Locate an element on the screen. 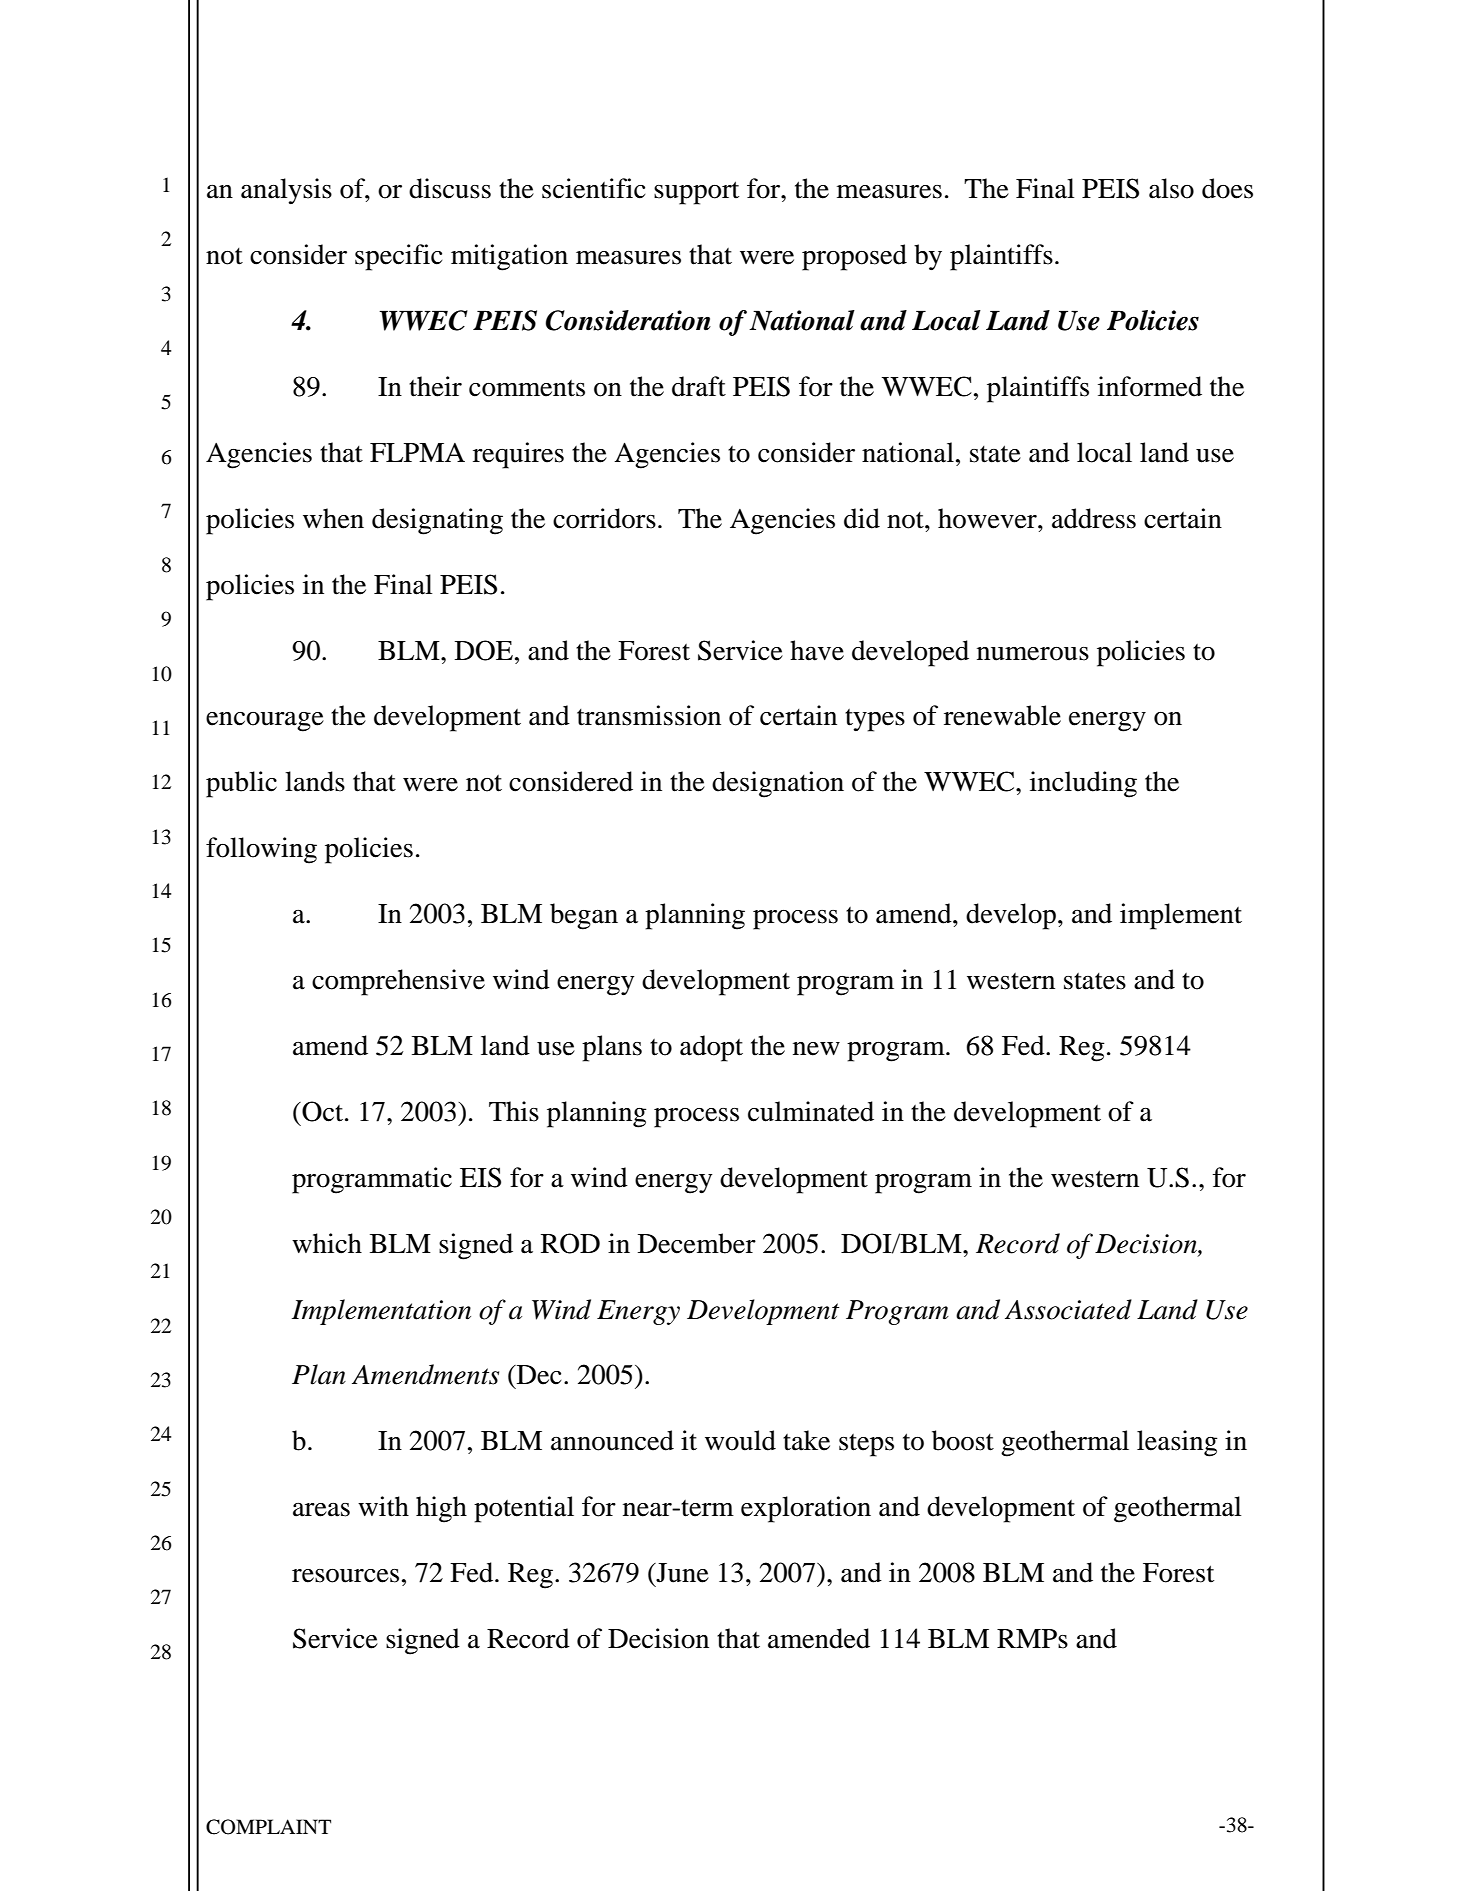 The image size is (1461, 1891). June is located at coordinates (681, 1573).
